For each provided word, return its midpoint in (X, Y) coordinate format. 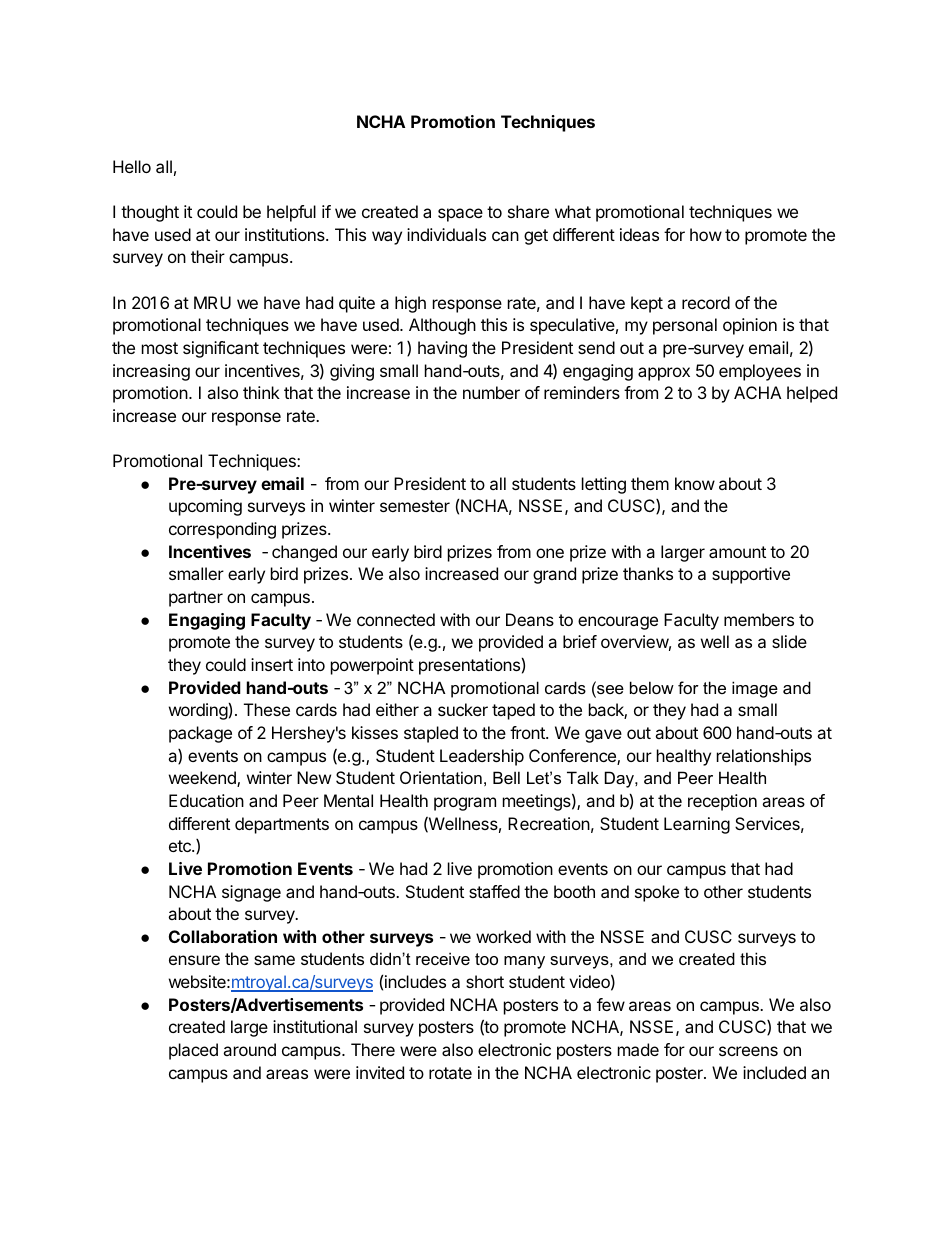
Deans (530, 619)
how (706, 234)
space (460, 215)
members (759, 619)
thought (150, 213)
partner (196, 599)
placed (193, 1051)
